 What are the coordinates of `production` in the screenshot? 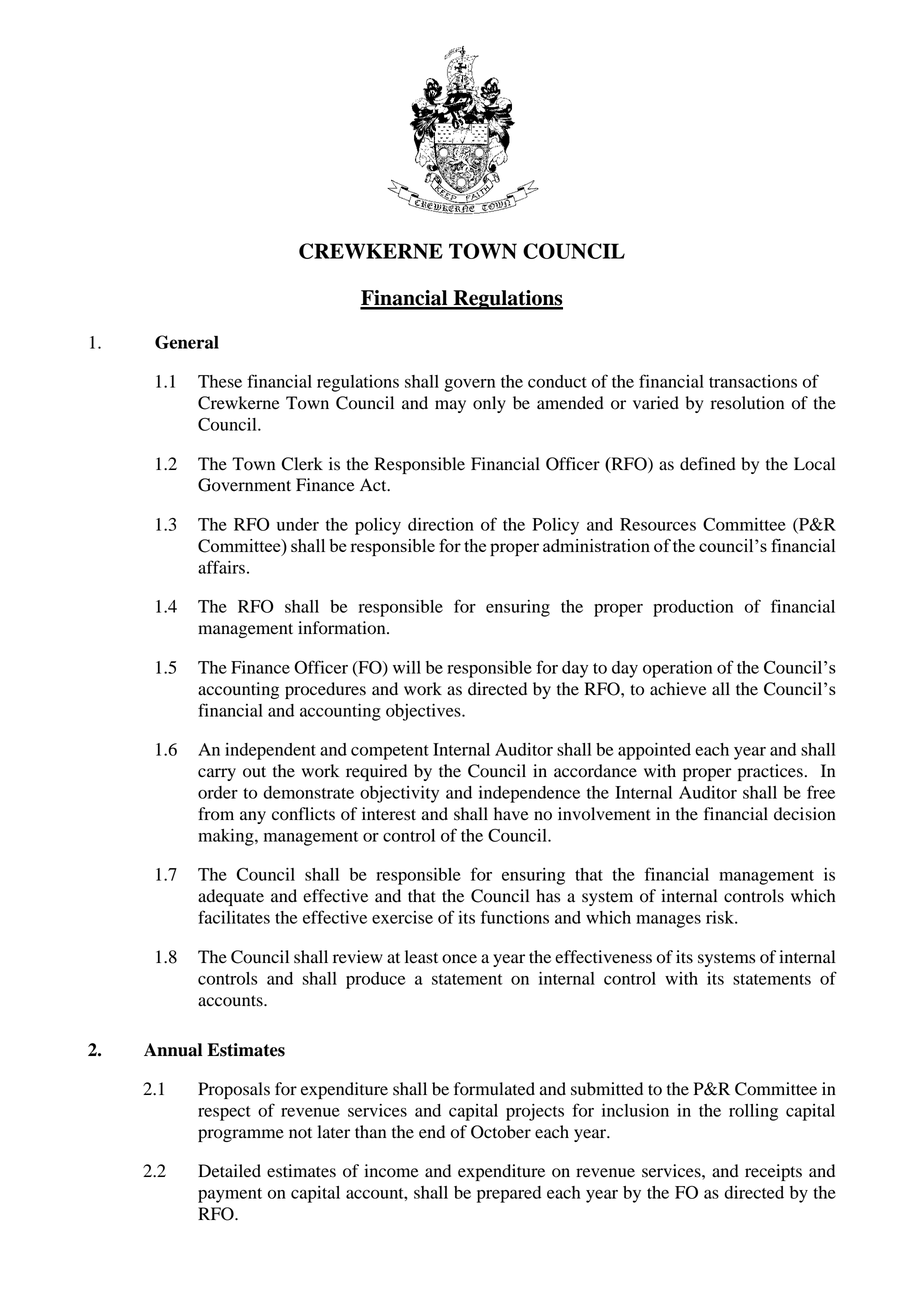 It's located at (693, 608).
